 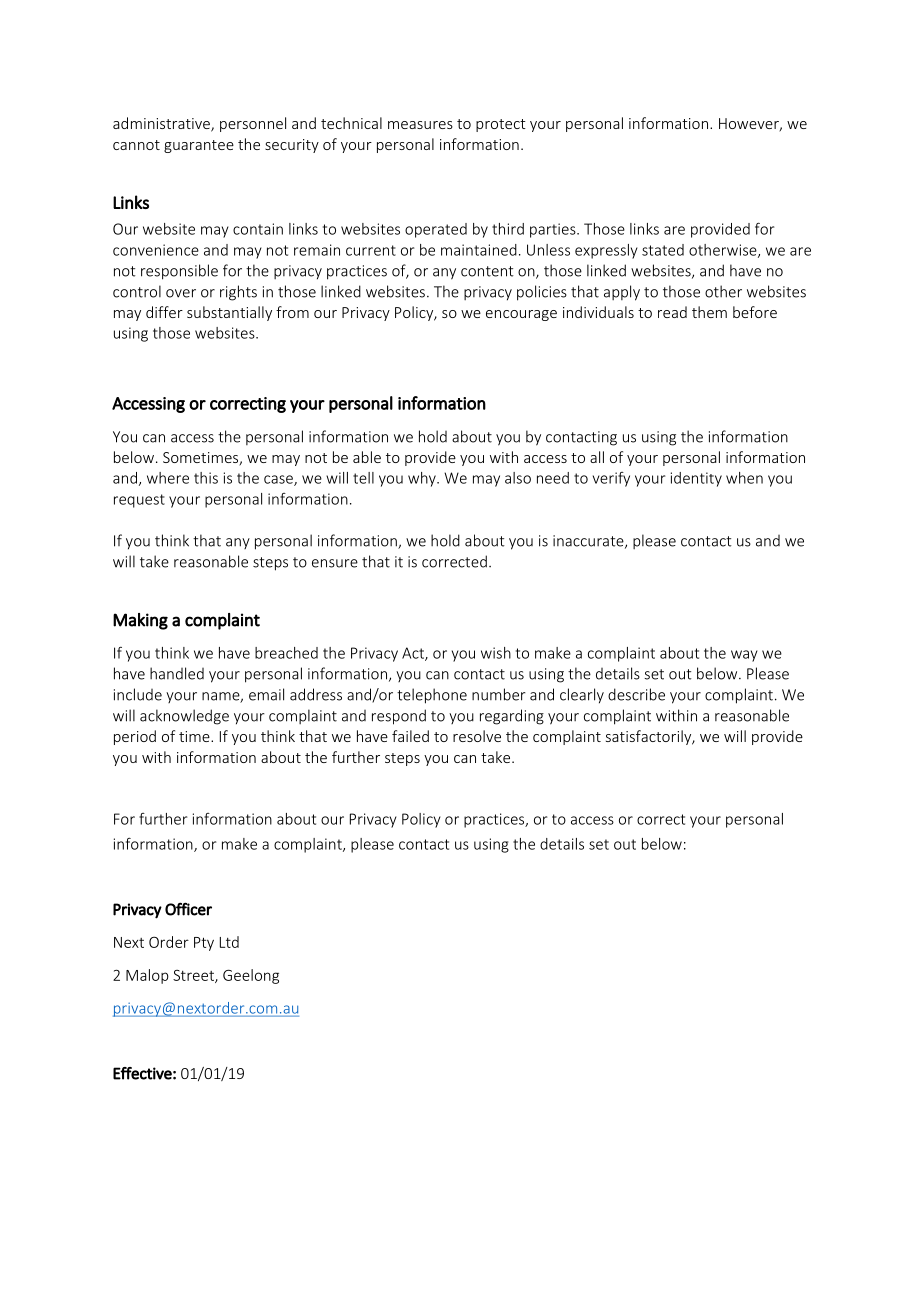 I want to click on substantially, so click(x=229, y=313).
